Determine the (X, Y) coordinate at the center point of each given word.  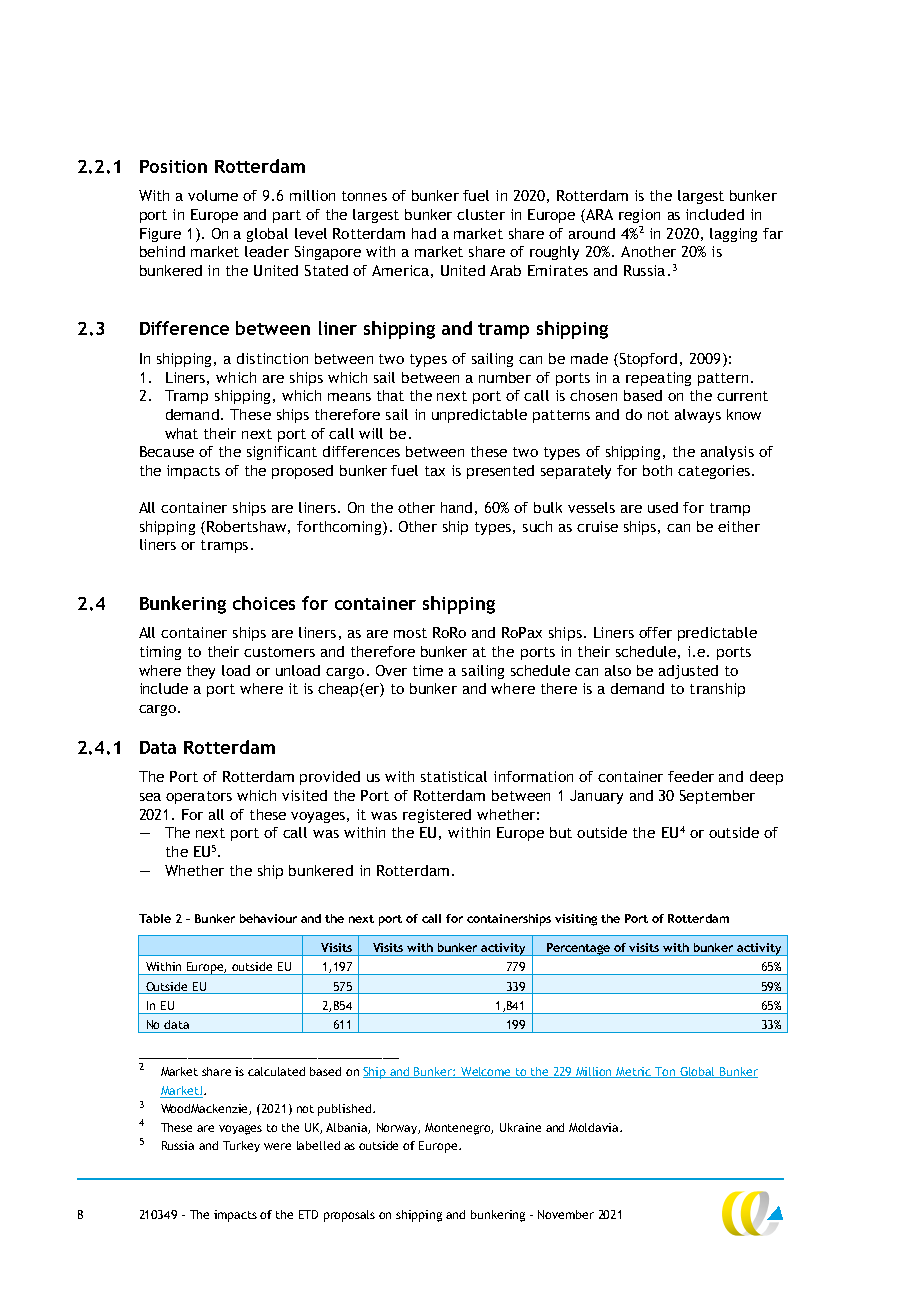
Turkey (241, 1146)
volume (213, 195)
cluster (481, 214)
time (428, 670)
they (201, 672)
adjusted (688, 672)
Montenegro (459, 1129)
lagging (733, 235)
